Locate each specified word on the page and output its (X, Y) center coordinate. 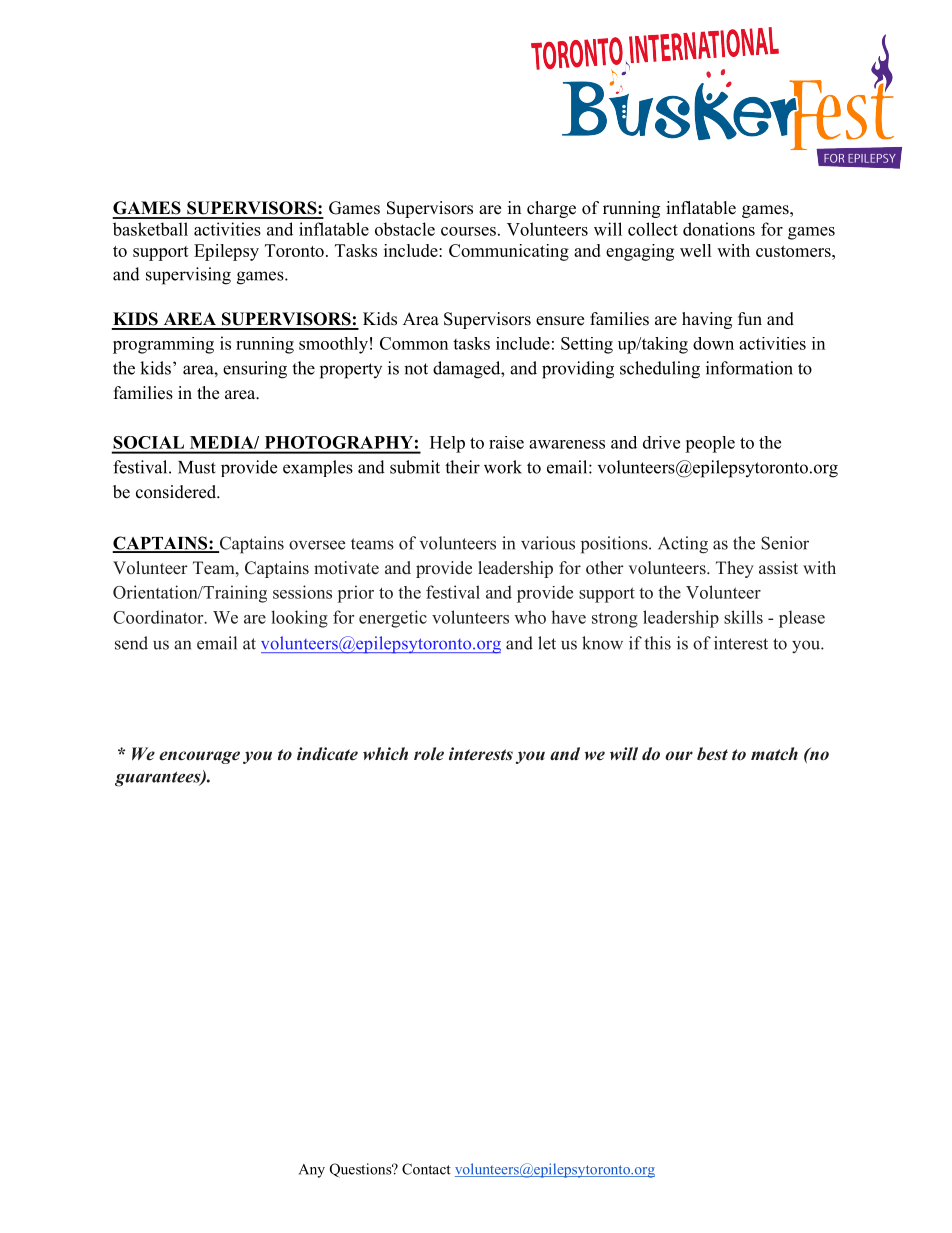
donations (719, 229)
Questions (362, 1170)
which (385, 754)
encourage (199, 757)
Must (197, 467)
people (710, 444)
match (774, 753)
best (712, 754)
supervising (188, 276)
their (462, 467)
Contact (426, 1169)
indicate (327, 754)
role (429, 753)
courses (468, 231)
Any (312, 1171)
